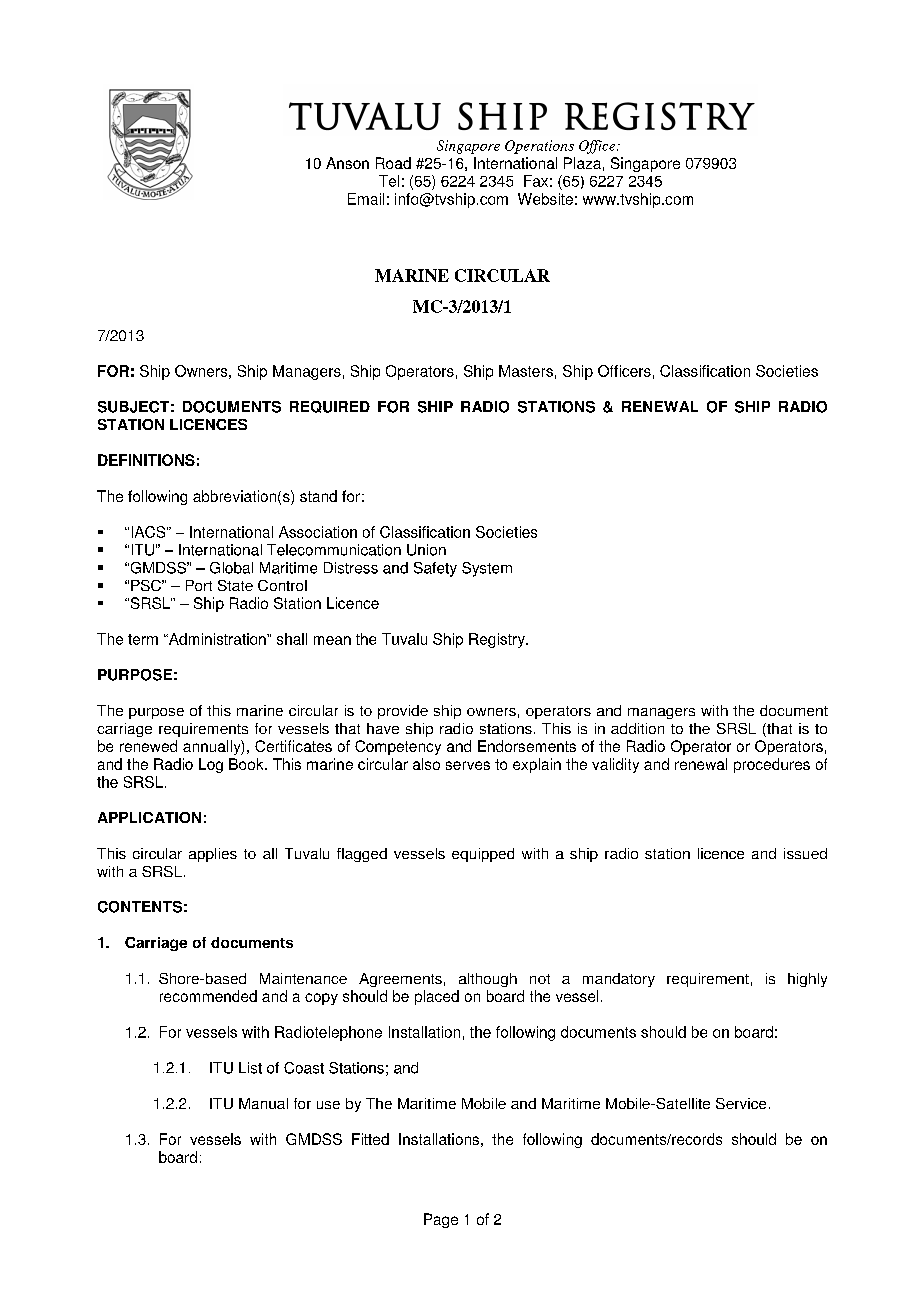 This image has height=1308, width=924. I want to click on Operations, so click(539, 147).
